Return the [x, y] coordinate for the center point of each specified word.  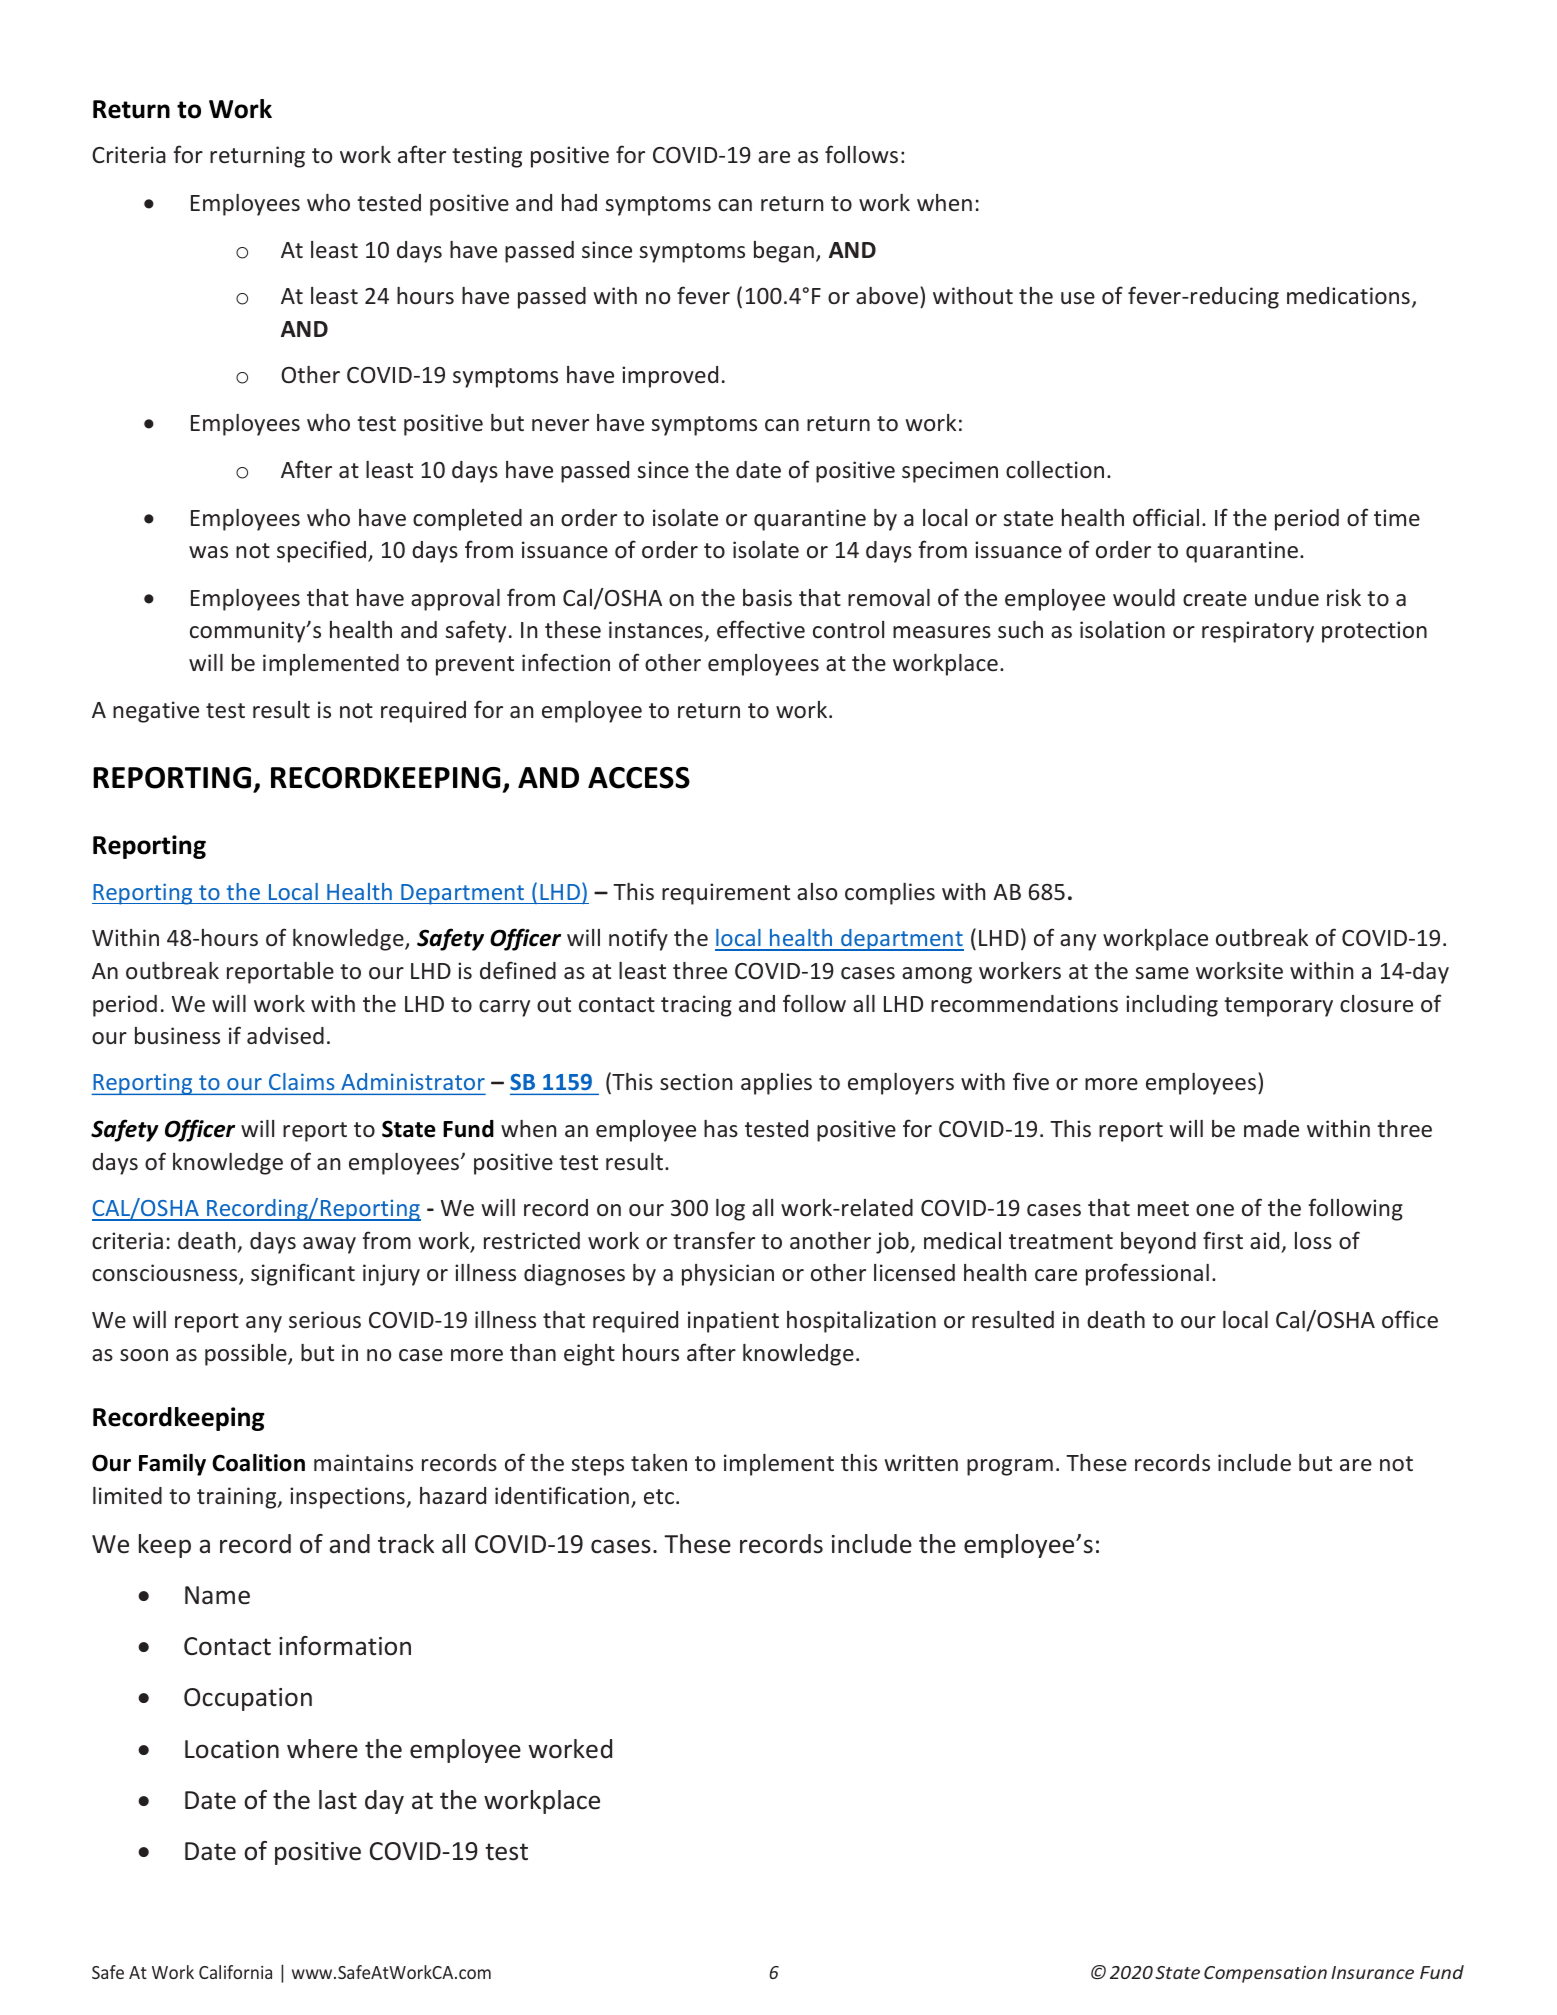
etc [659, 1496]
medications [1348, 295]
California [235, 1972]
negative [156, 712]
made [1271, 1128]
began [784, 252]
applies [776, 1084]
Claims [301, 1081]
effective [761, 629]
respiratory [1258, 632]
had [579, 202]
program [1010, 1467]
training [238, 1498]
